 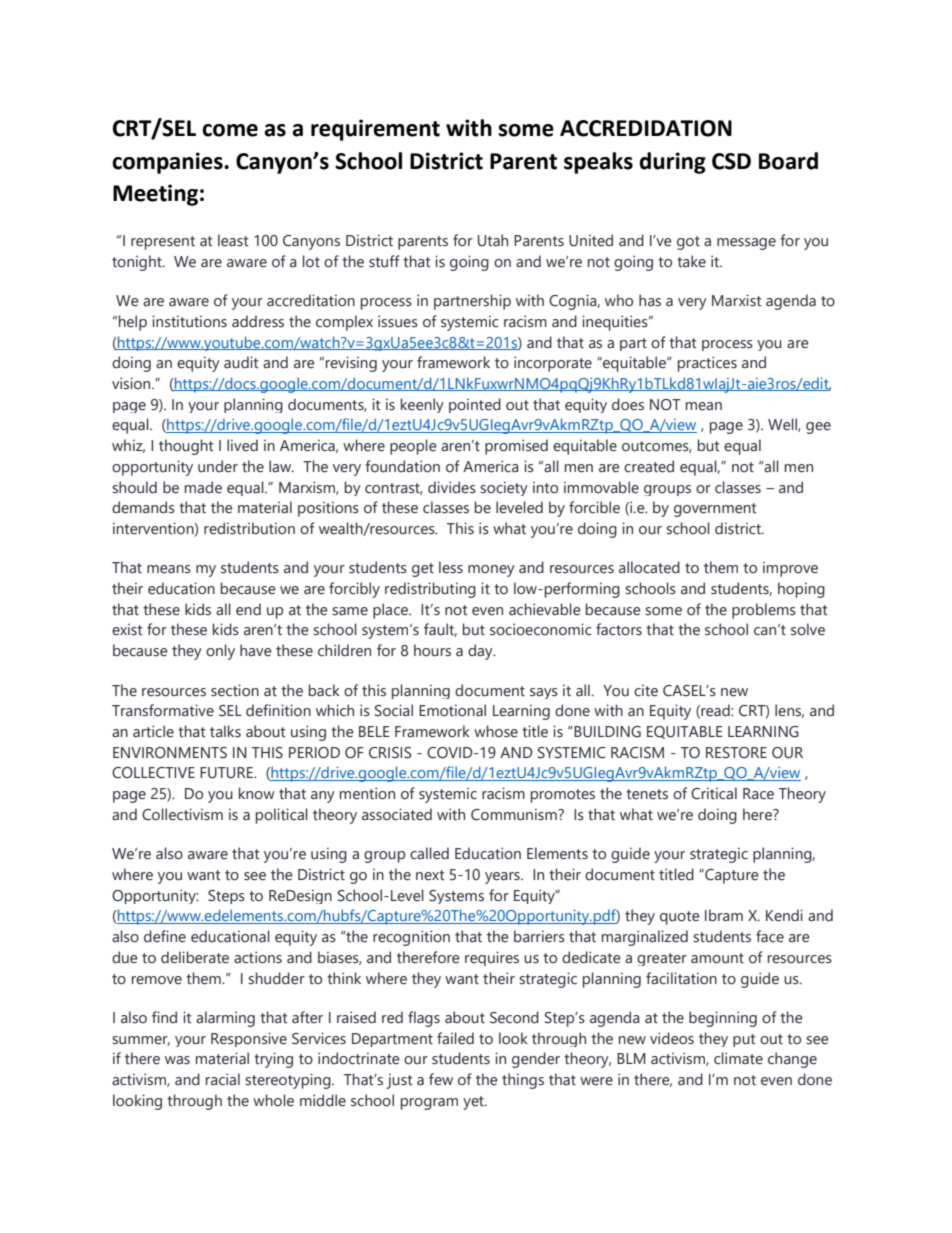 I want to click on divides, so click(x=452, y=487).
